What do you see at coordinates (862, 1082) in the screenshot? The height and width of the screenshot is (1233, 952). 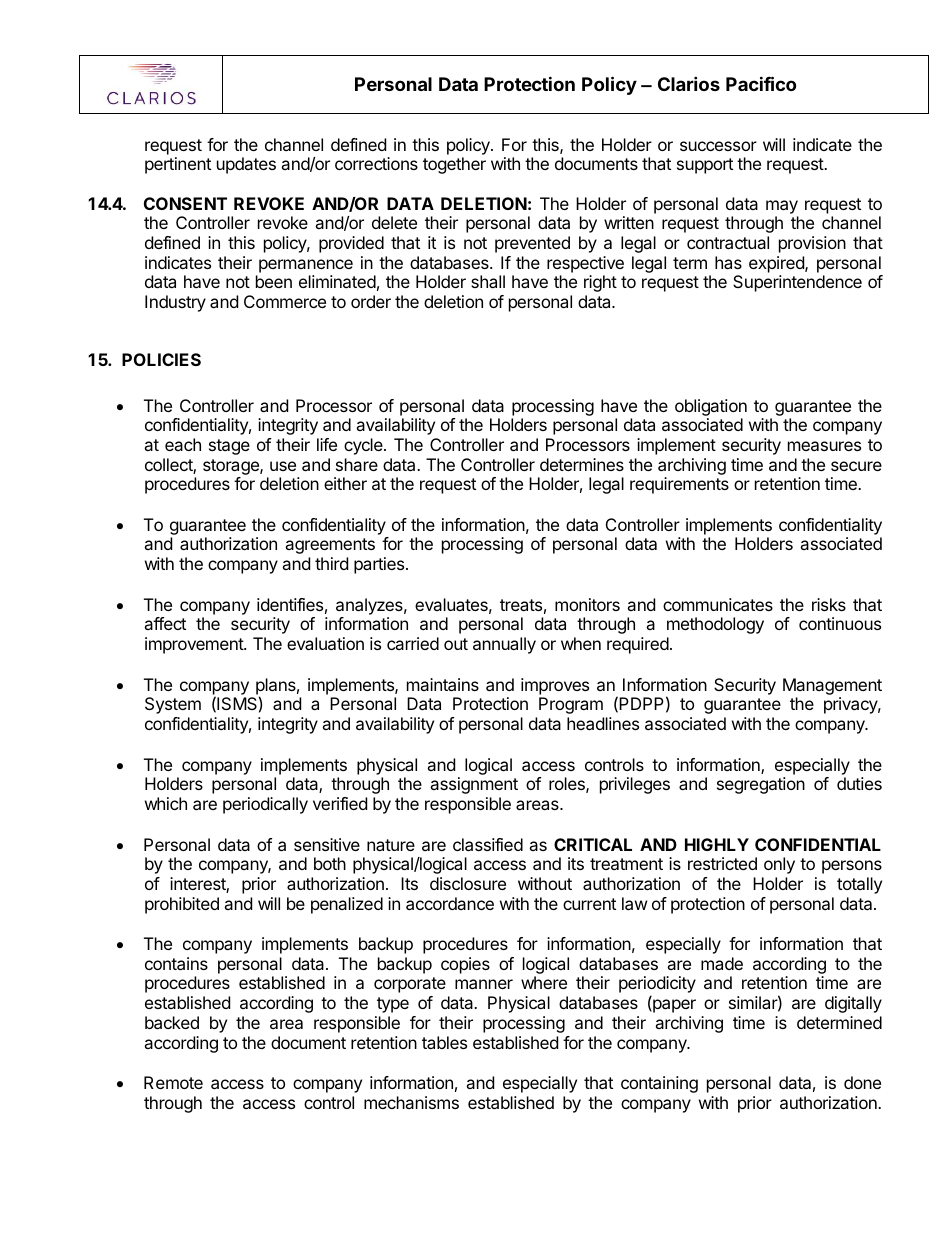 I see `done` at bounding box center [862, 1082].
